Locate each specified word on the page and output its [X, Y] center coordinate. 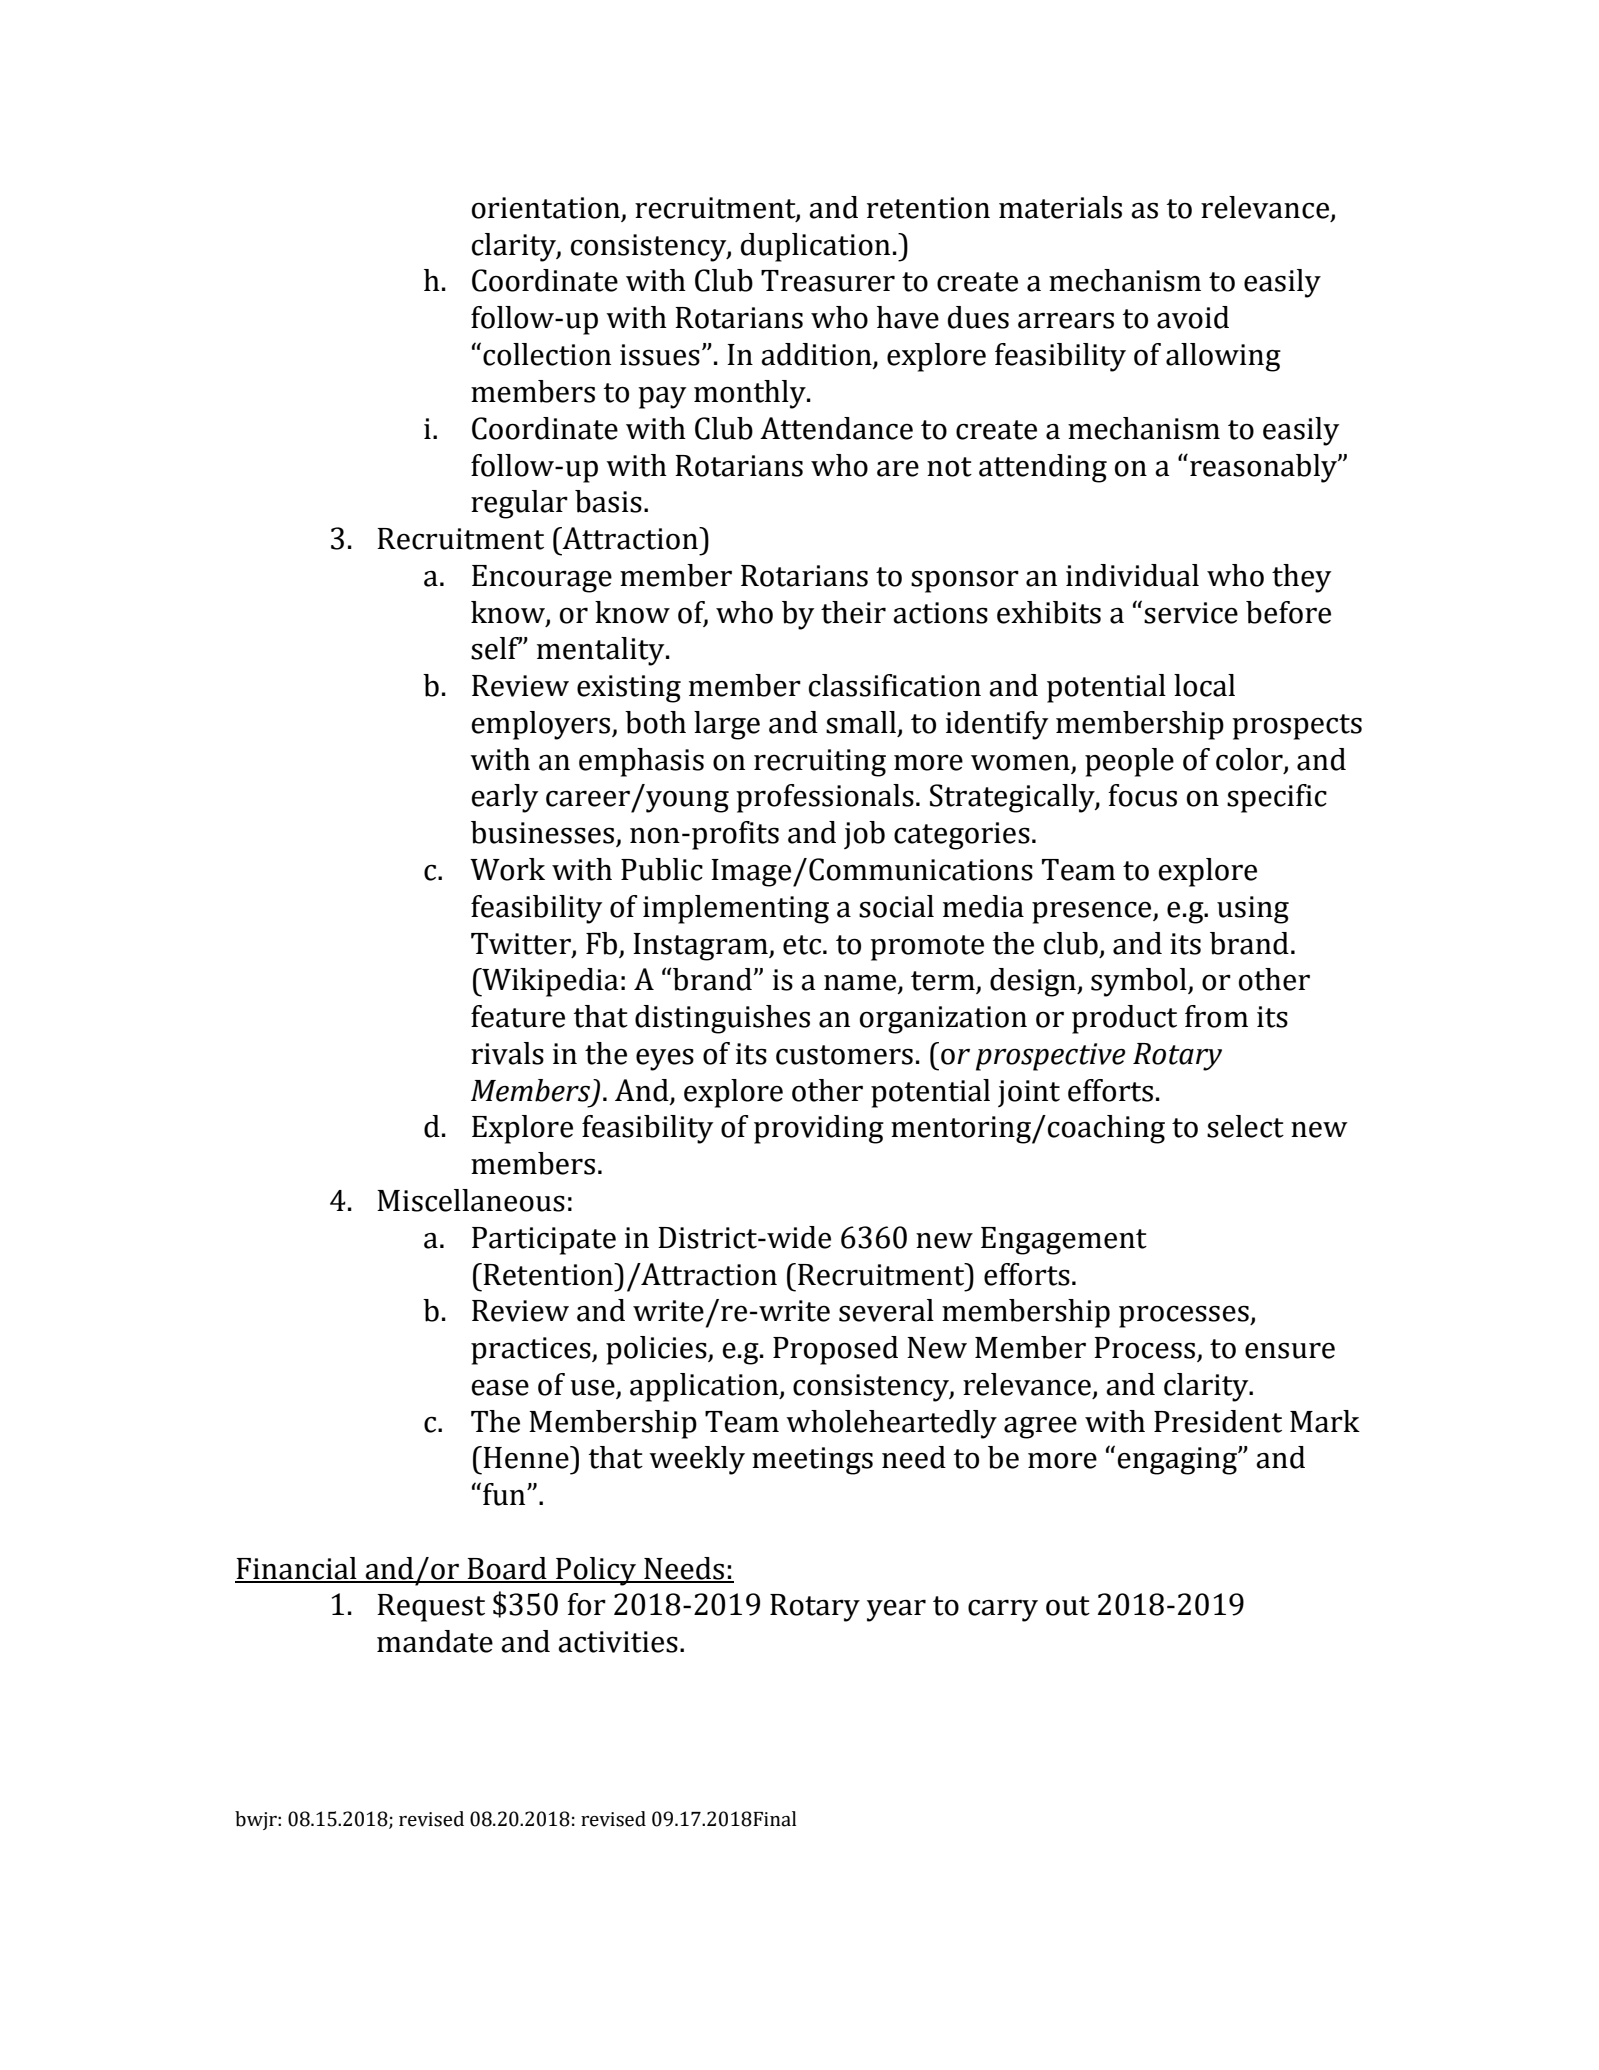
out [1068, 1606]
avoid [1193, 317]
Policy [596, 1571]
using [1253, 910]
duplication [815, 247]
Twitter [522, 944]
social [896, 906]
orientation [547, 209]
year [896, 1611]
